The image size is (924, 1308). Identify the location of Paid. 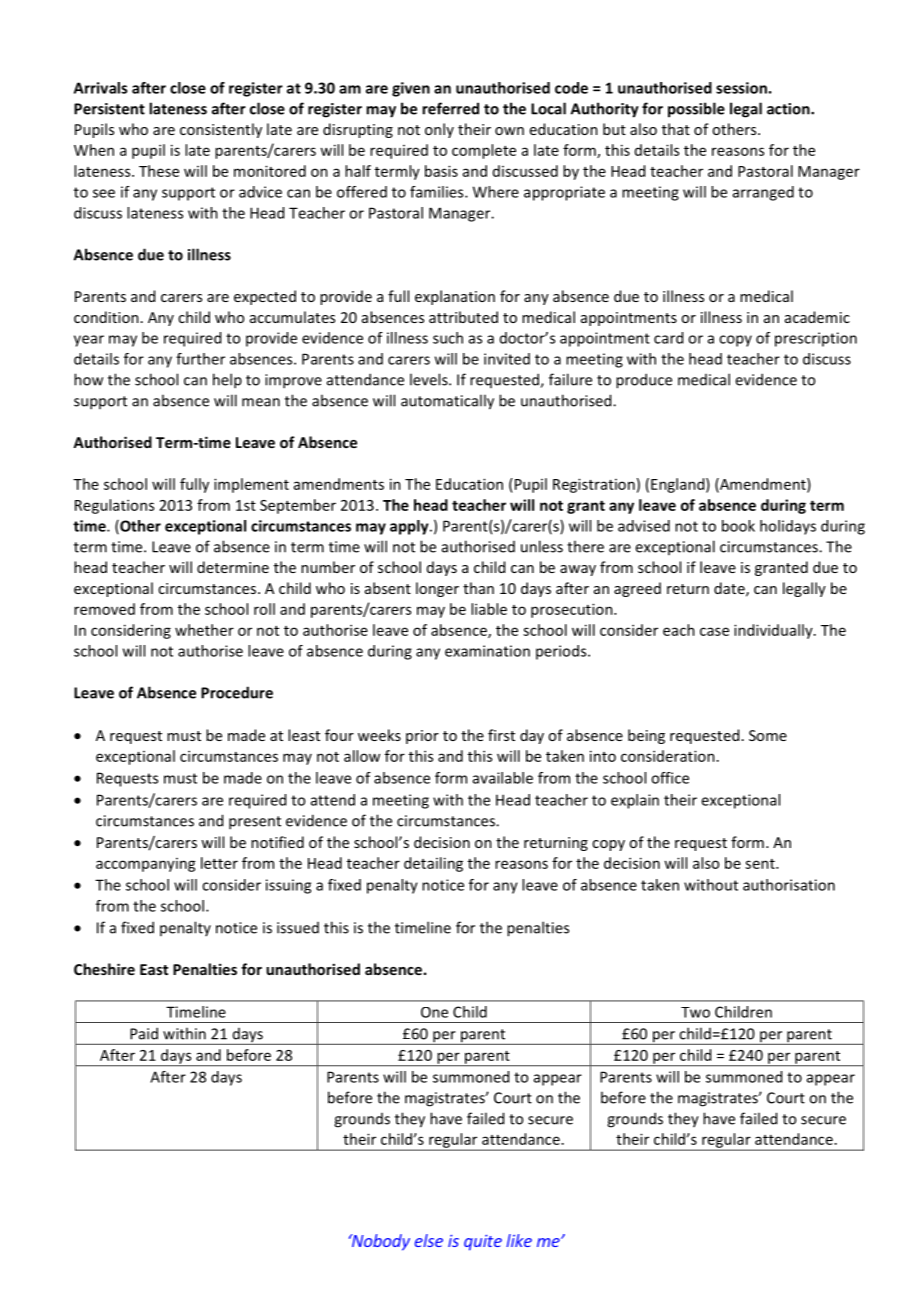
(144, 1033).
